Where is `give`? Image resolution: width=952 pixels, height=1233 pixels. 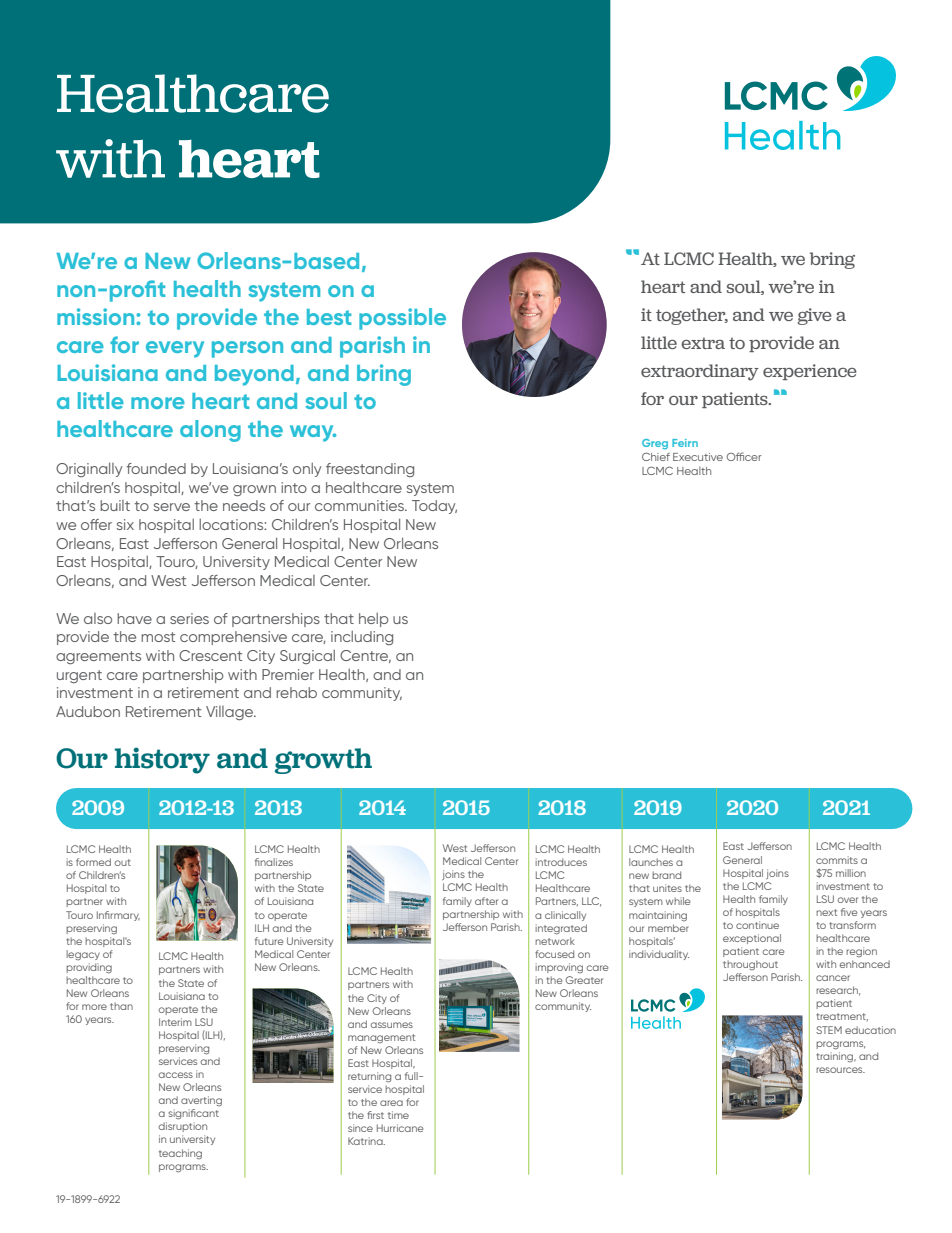 give is located at coordinates (815, 316).
